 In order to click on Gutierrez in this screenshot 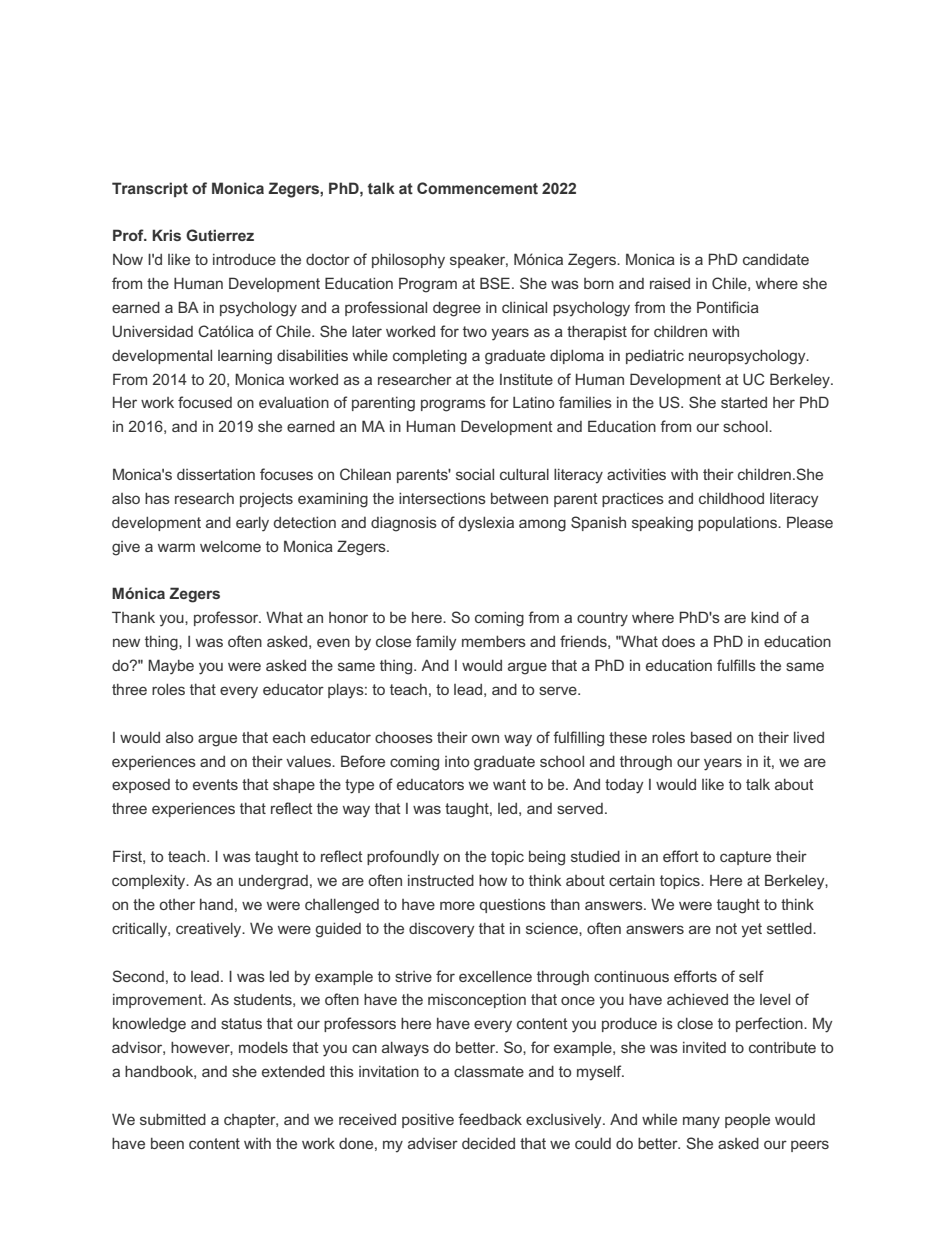, I will do `click(220, 235)`.
